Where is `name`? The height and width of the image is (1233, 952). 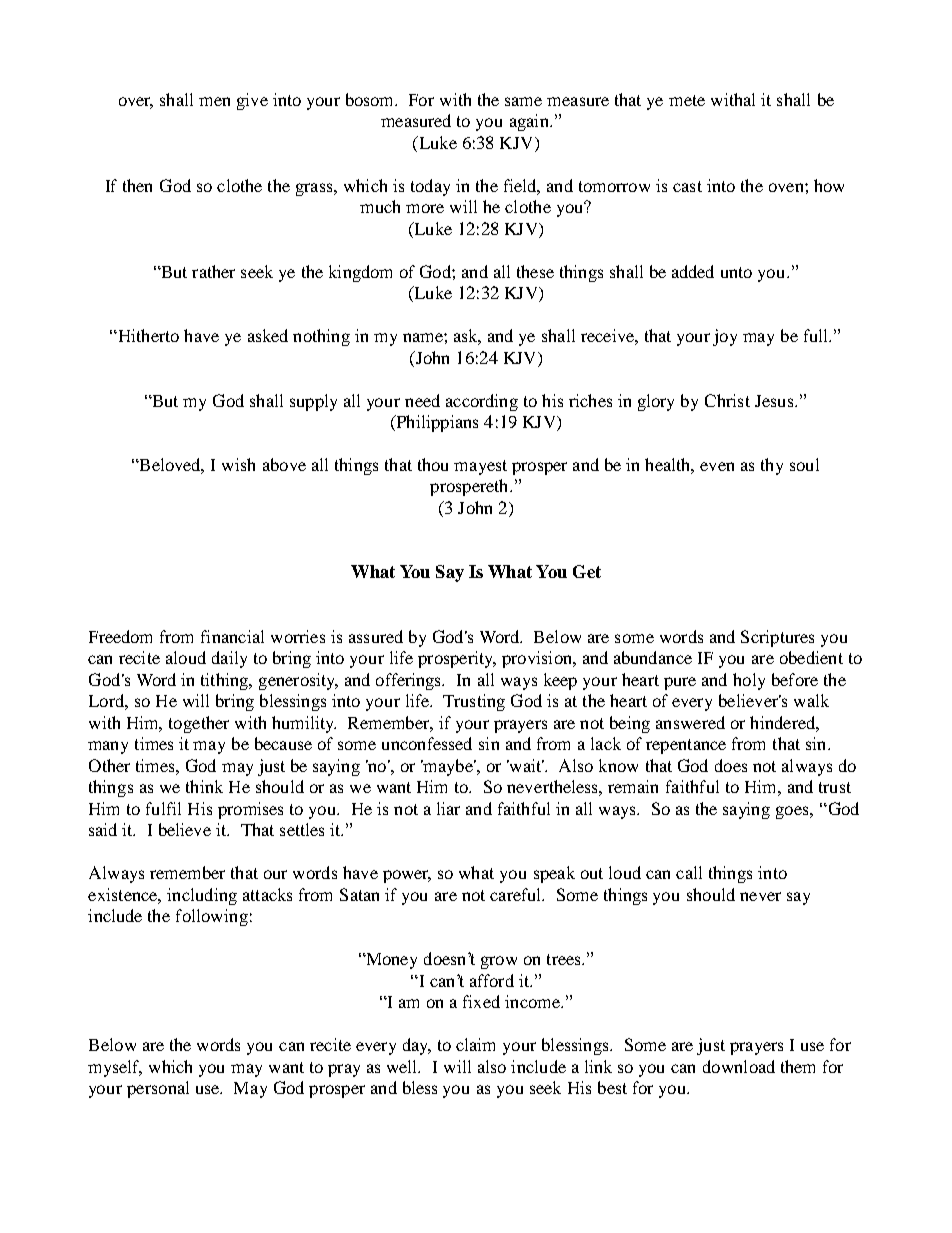 name is located at coordinates (424, 337).
